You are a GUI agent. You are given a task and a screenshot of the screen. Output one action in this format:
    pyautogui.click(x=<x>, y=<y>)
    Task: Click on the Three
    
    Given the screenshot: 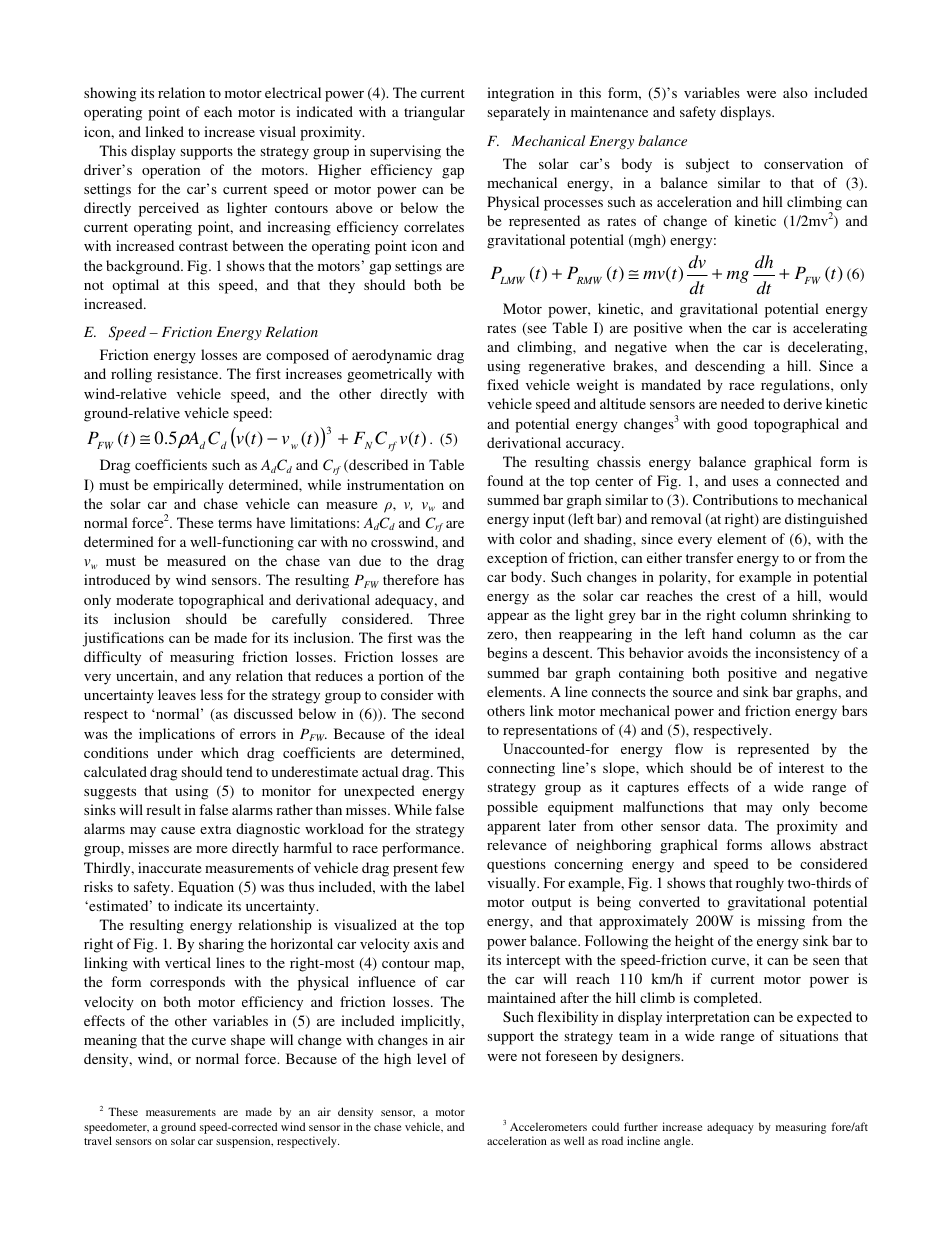 What is the action you would take?
    pyautogui.click(x=446, y=618)
